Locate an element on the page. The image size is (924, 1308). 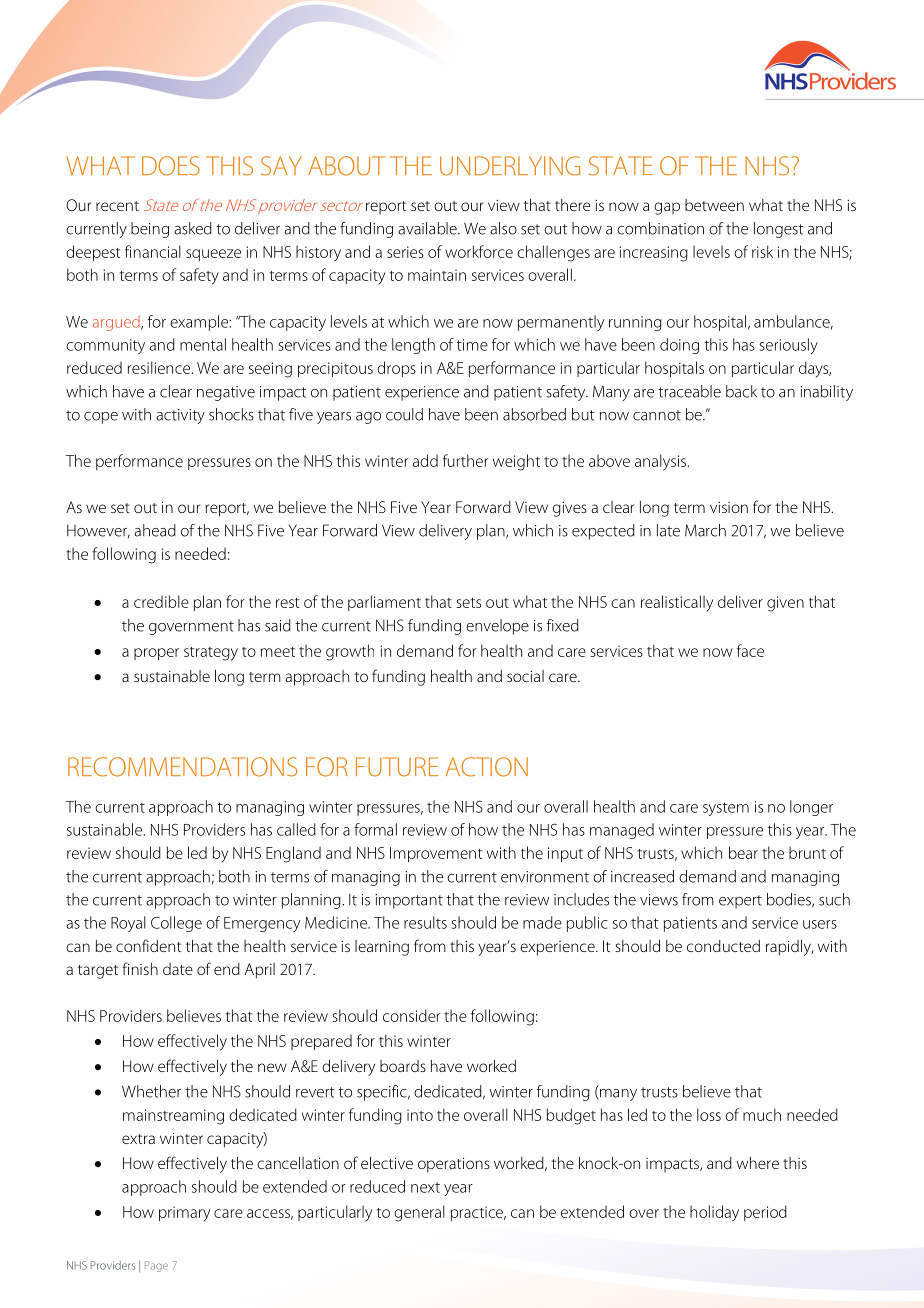
College is located at coordinates (176, 924).
